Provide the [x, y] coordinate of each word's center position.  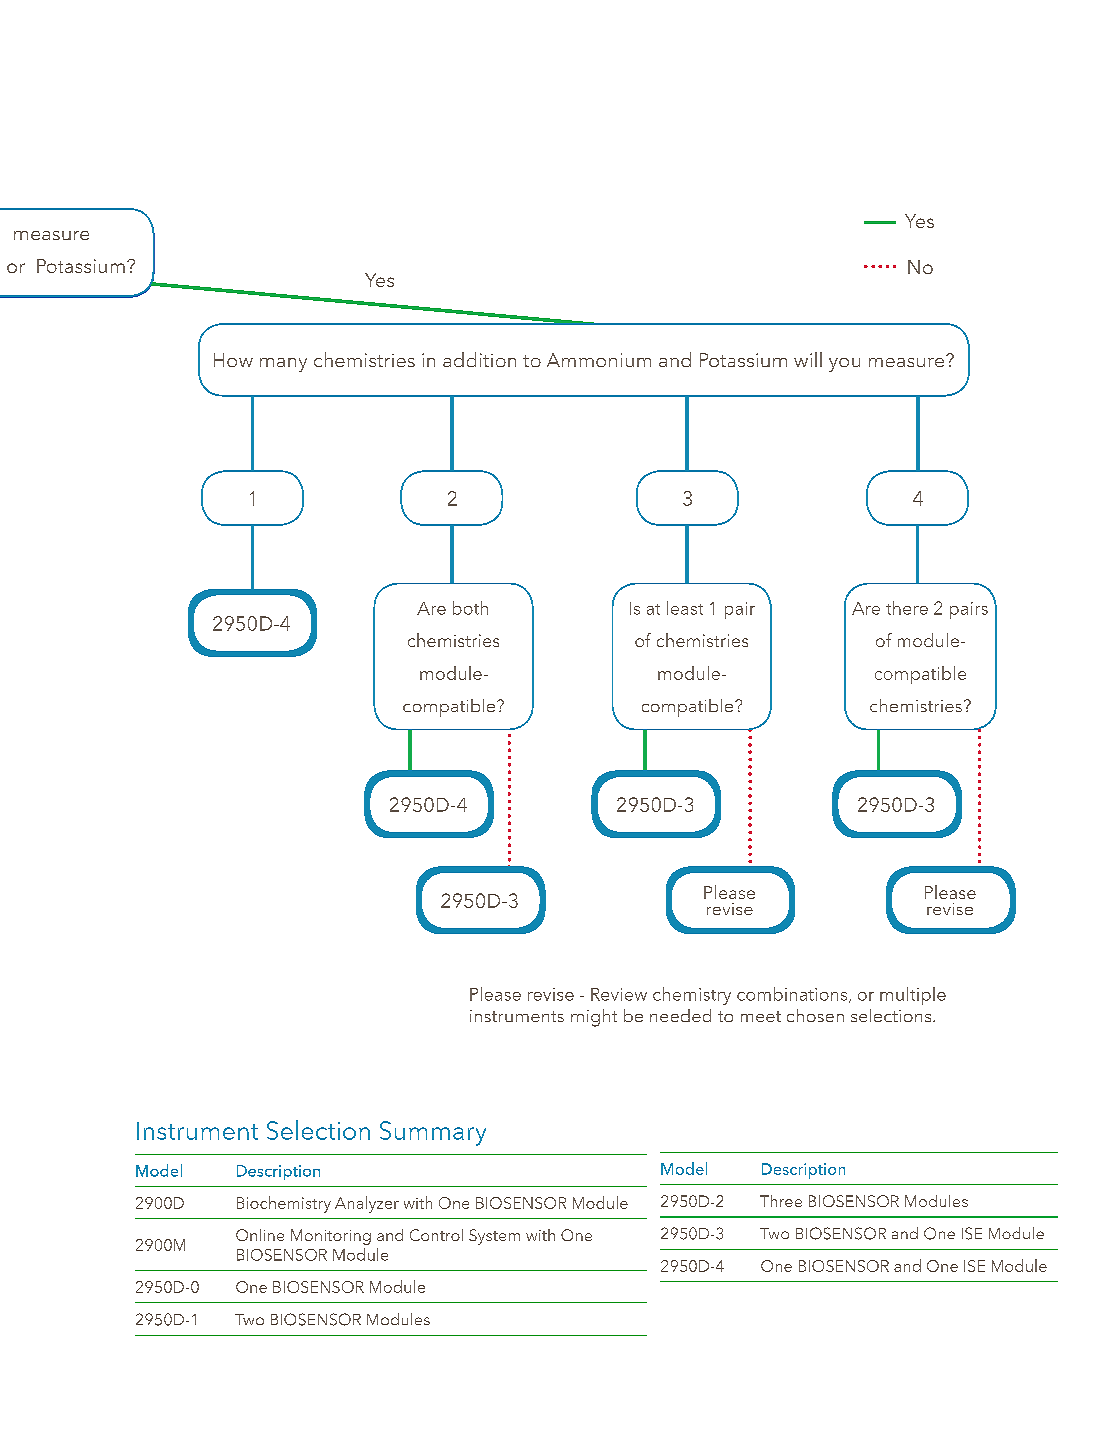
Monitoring [331, 1237]
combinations [793, 995]
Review [619, 994]
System [494, 1237]
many [283, 365]
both [470, 608]
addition [479, 359]
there [907, 608]
